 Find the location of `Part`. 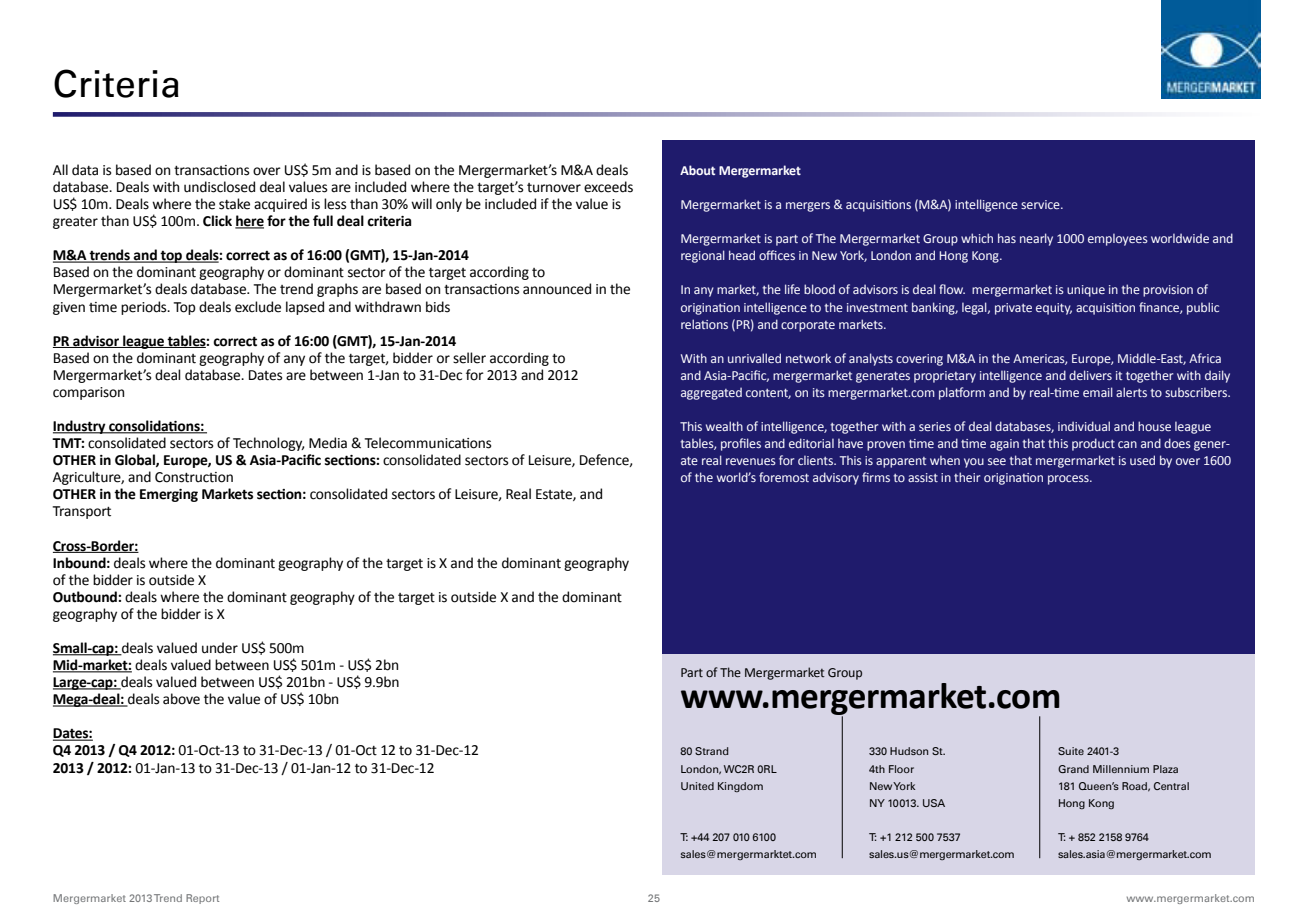

Part is located at coordinates (692, 672).
